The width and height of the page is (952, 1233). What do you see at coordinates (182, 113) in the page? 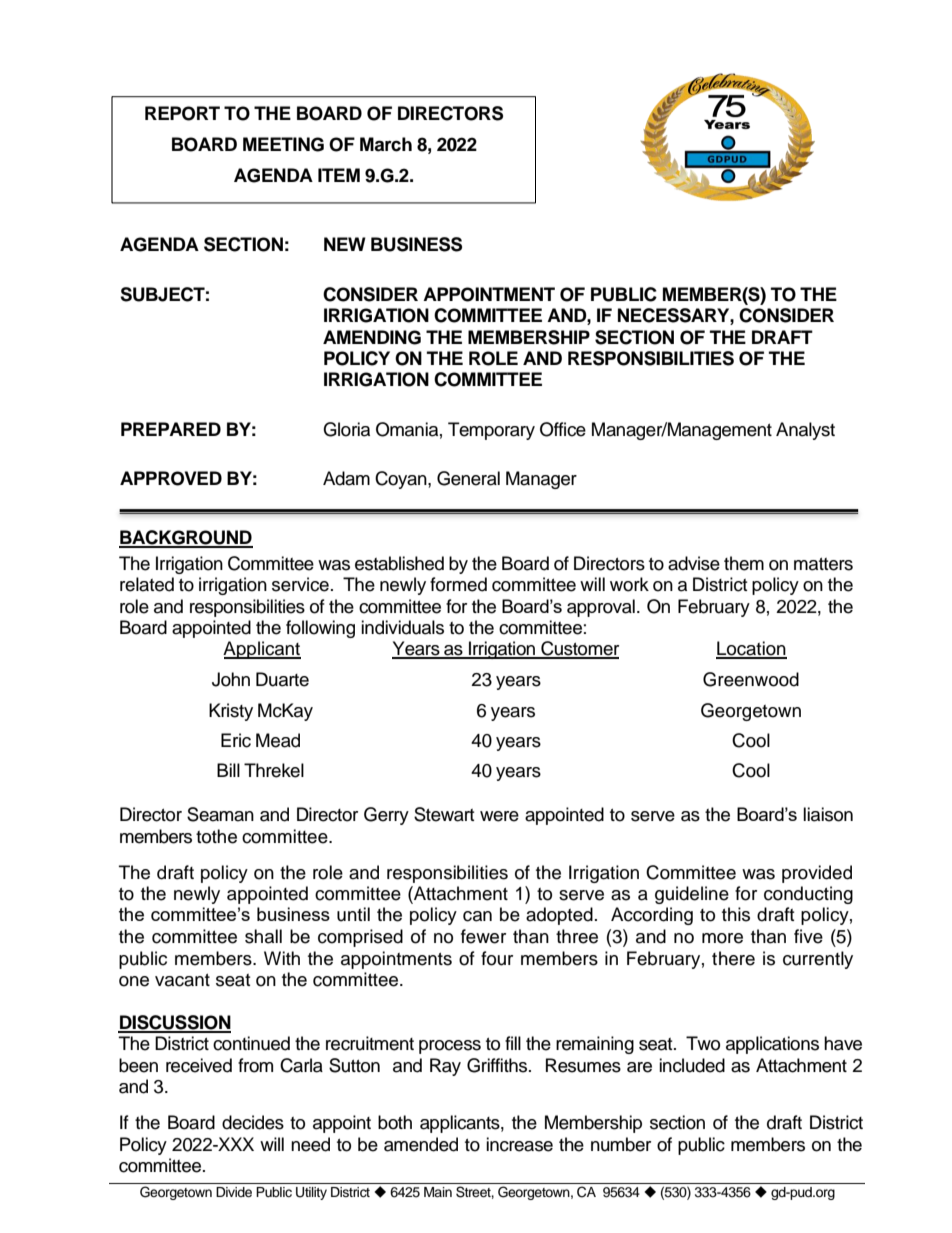
I see `REPORT` at bounding box center [182, 113].
